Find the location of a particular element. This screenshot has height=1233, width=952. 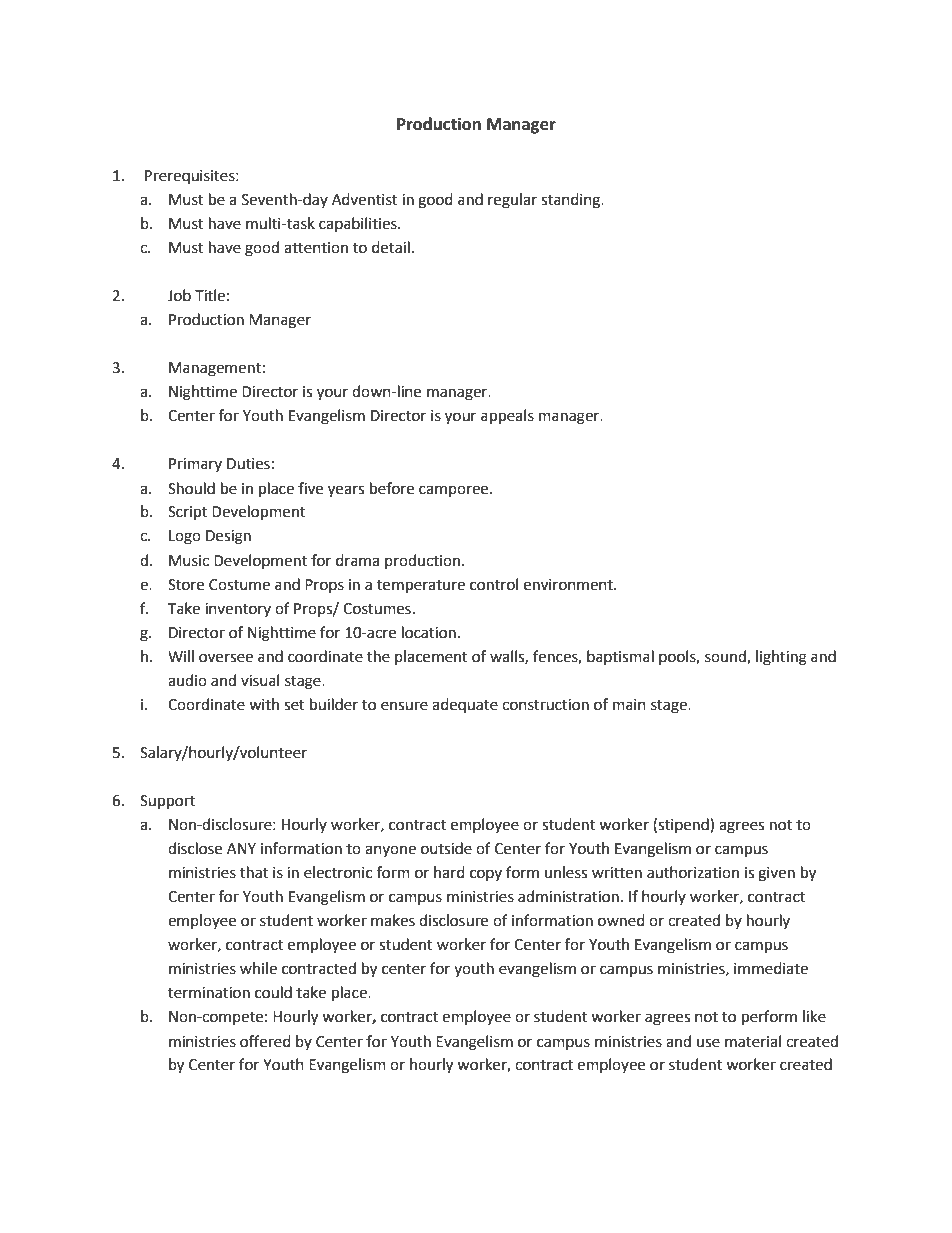

attention is located at coordinates (316, 248).
